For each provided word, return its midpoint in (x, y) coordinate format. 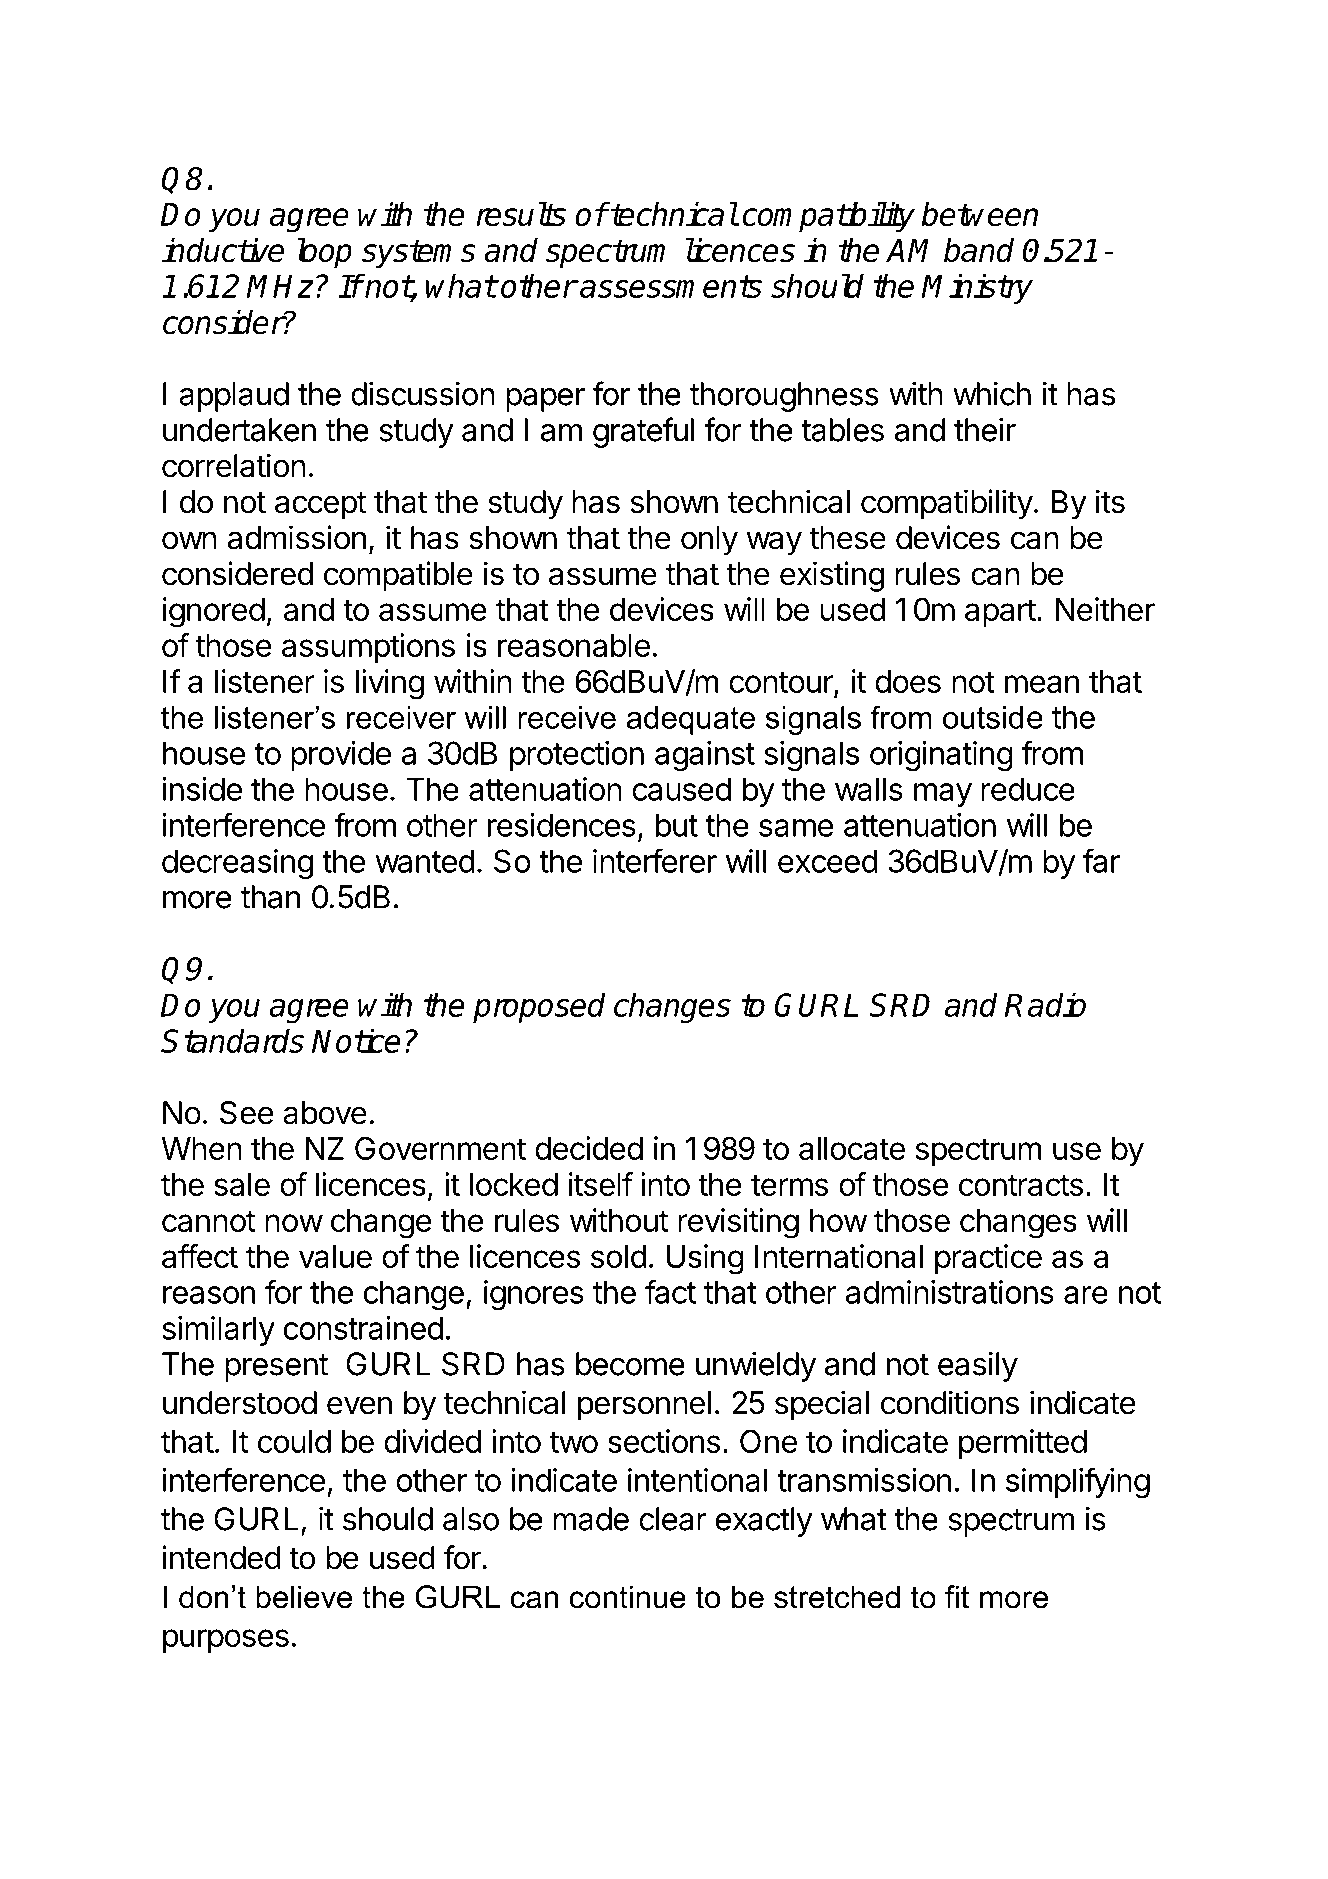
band (979, 250)
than (270, 897)
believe (304, 1597)
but (677, 825)
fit (957, 1596)
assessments (670, 286)
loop (324, 253)
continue (627, 1597)
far (1101, 860)
